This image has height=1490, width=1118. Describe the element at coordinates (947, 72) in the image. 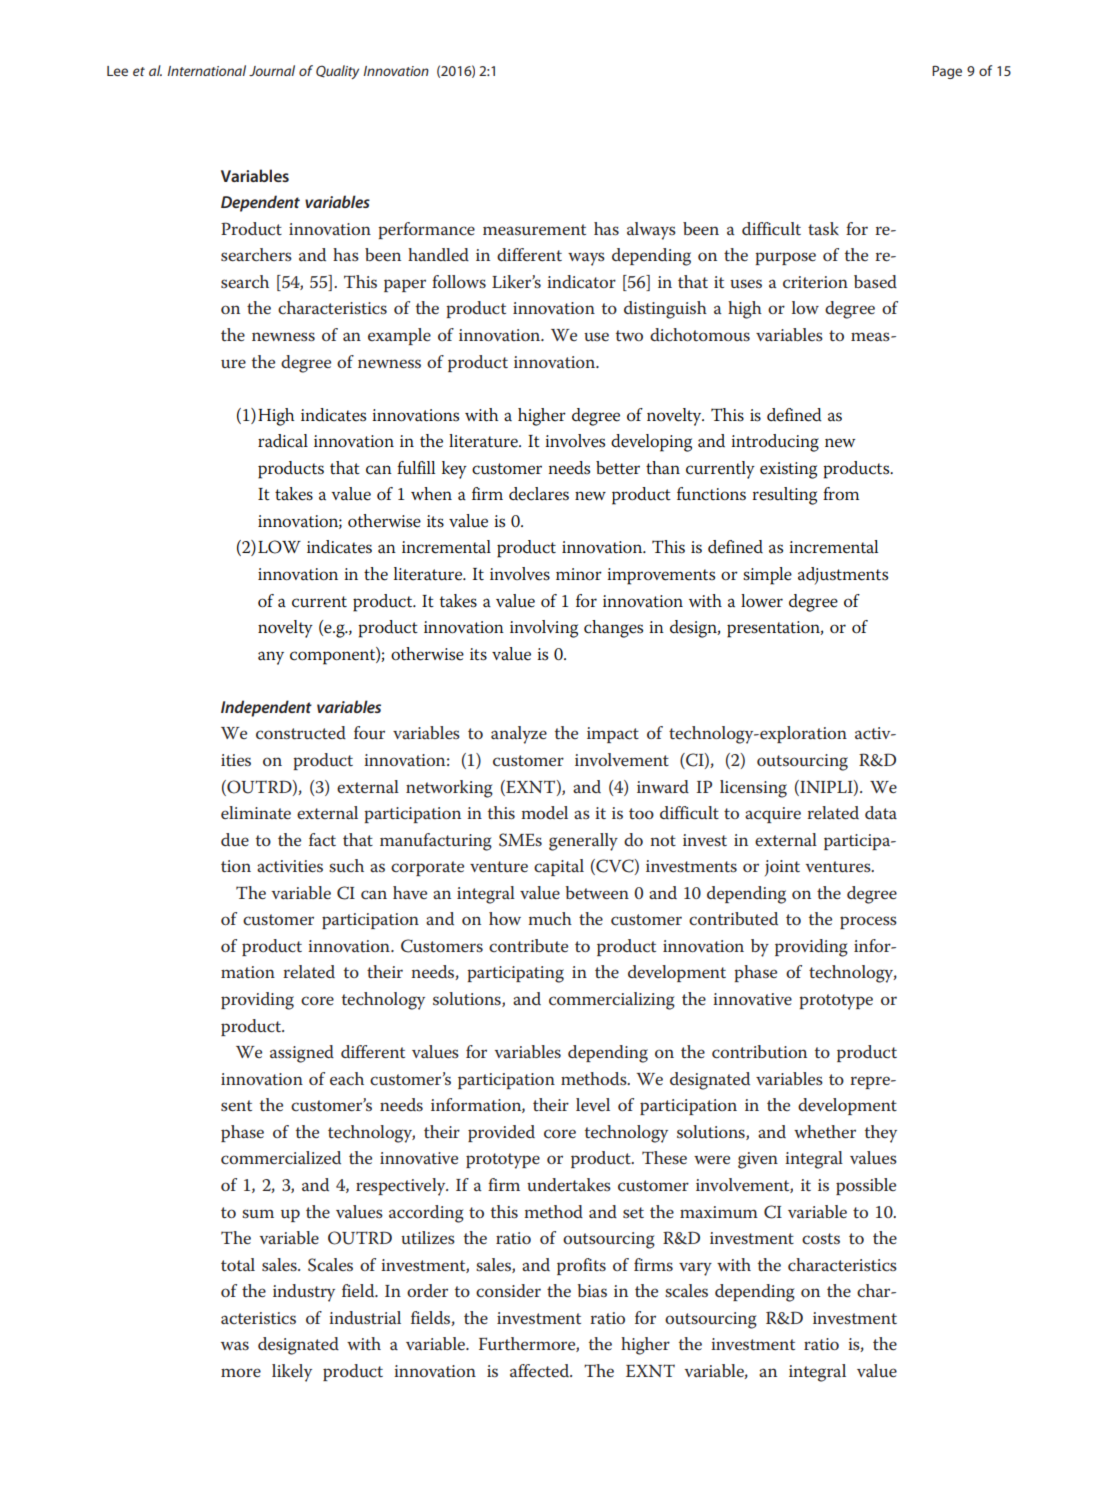

I see `Page` at that location.
